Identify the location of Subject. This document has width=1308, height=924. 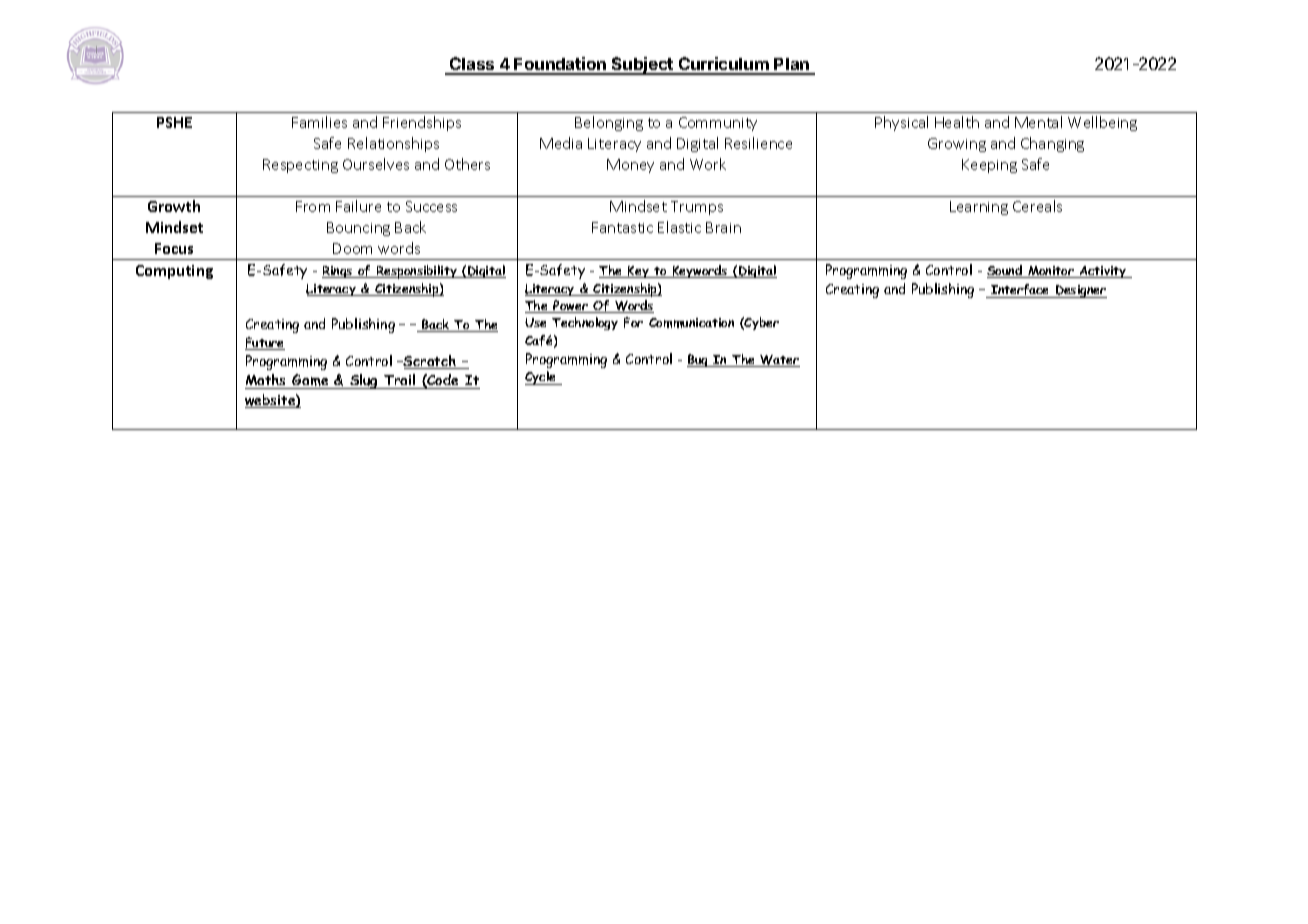
(642, 66).
